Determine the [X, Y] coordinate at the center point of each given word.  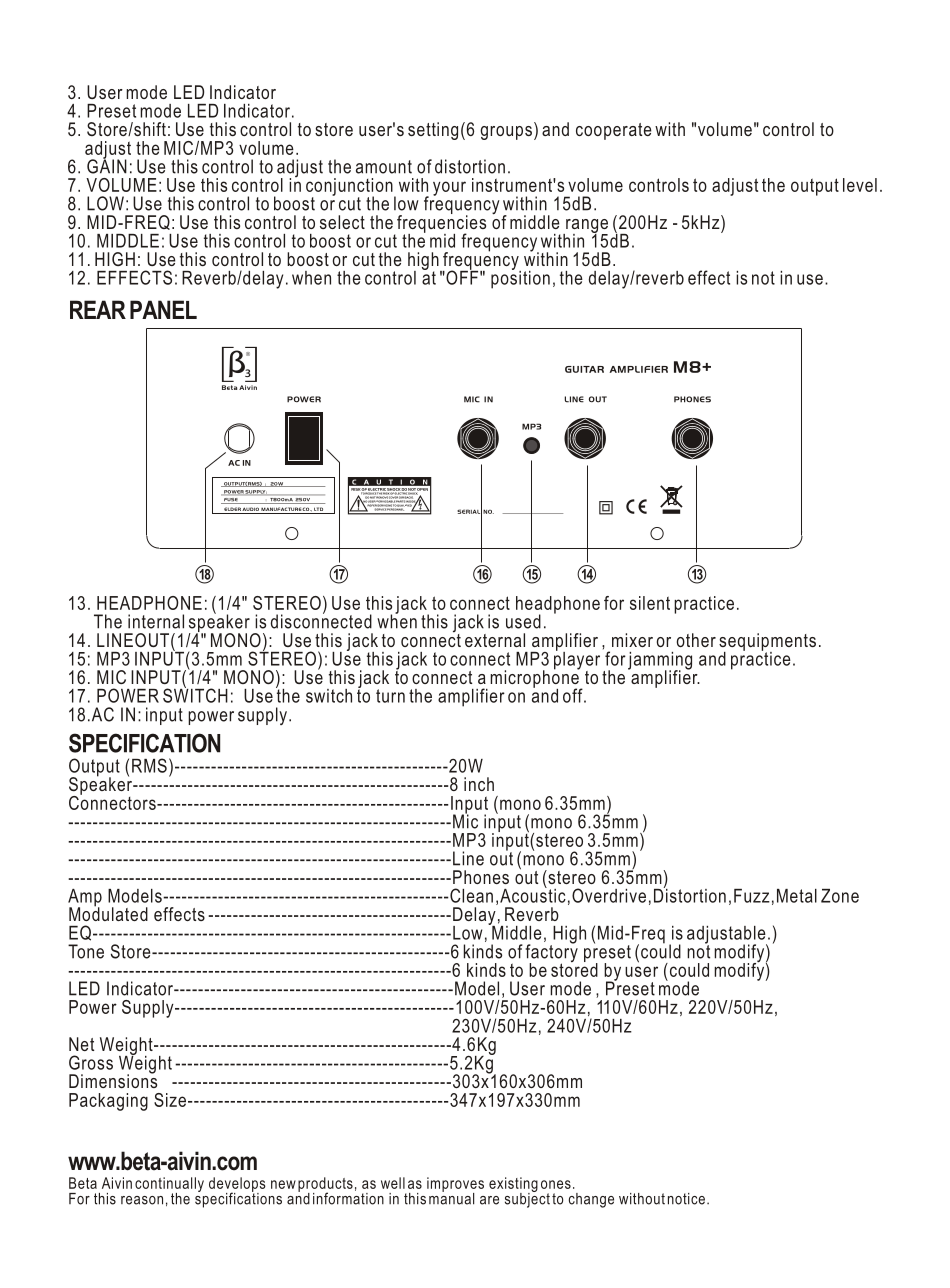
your [449, 188]
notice [686, 1199]
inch [479, 784]
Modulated [108, 913]
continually [169, 1186]
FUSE [231, 501]
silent [650, 603]
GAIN [107, 165]
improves [455, 1185]
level [860, 185]
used [523, 621]
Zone [840, 896]
